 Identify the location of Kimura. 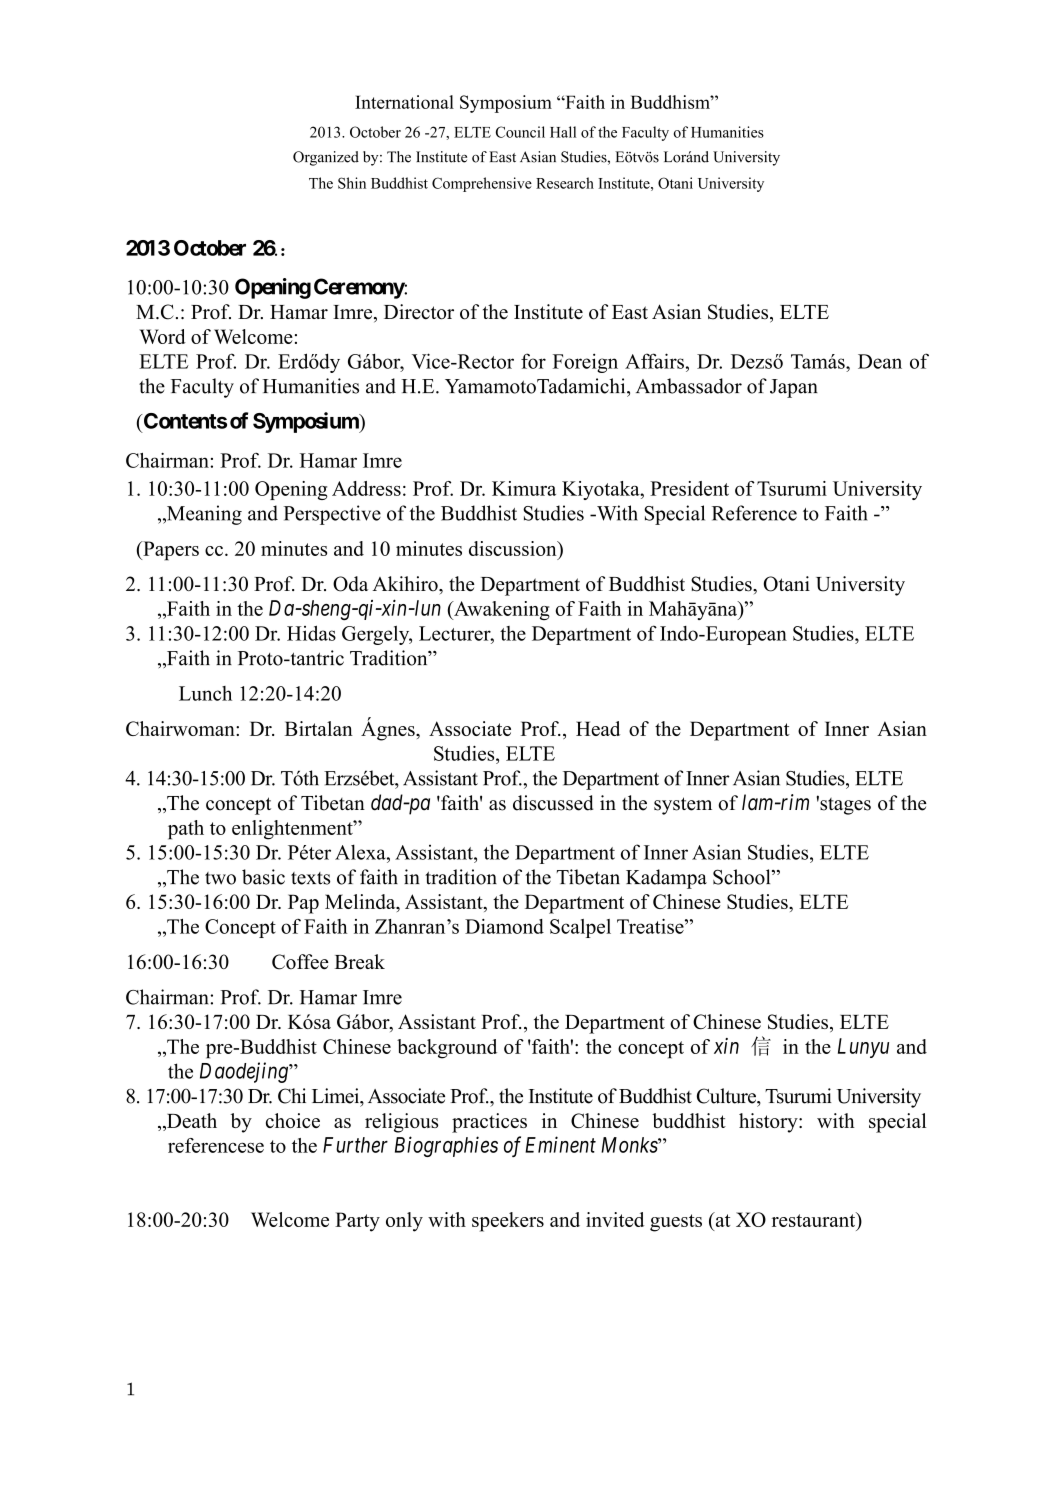
(524, 488).
